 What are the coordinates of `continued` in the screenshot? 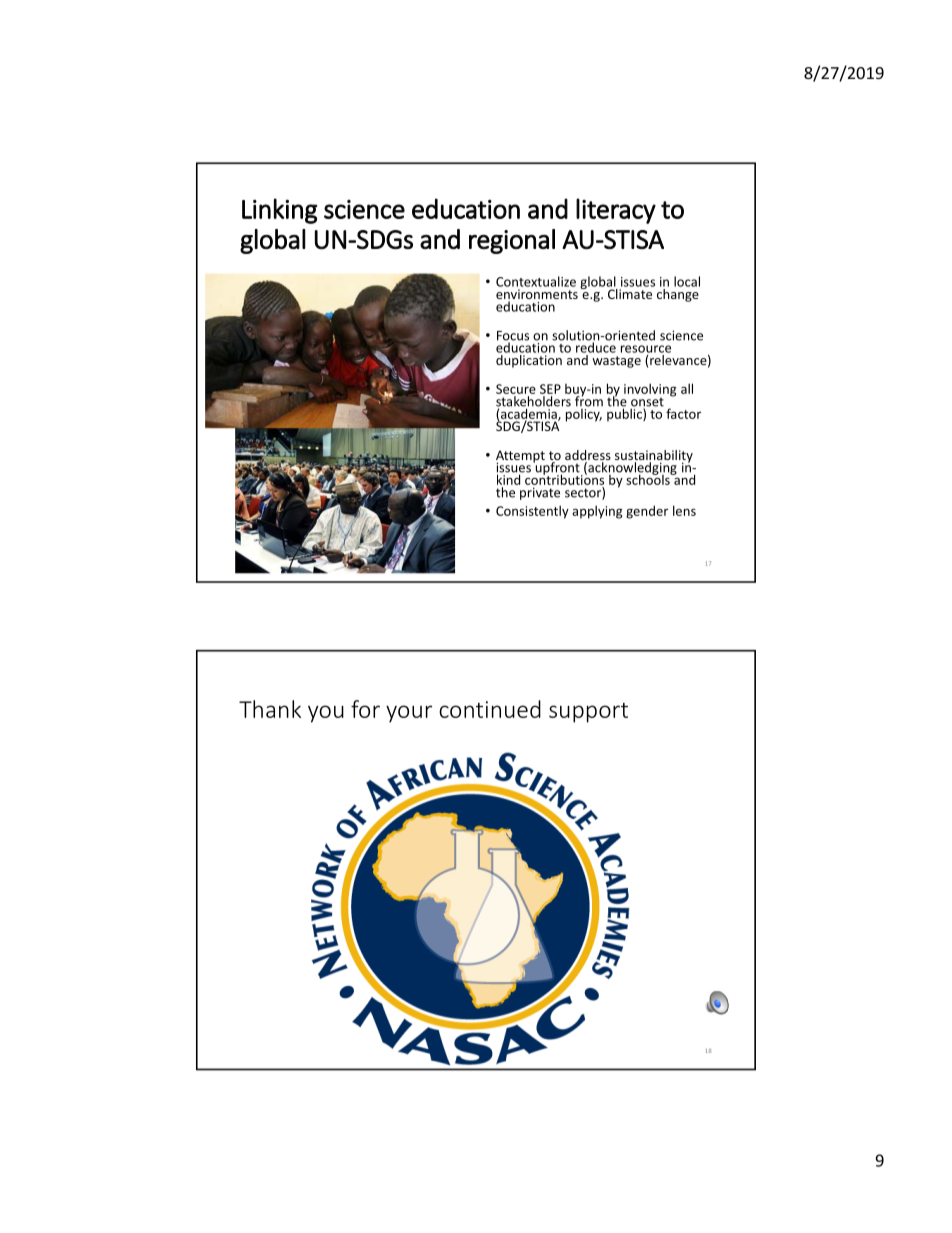 It's located at (490, 709).
